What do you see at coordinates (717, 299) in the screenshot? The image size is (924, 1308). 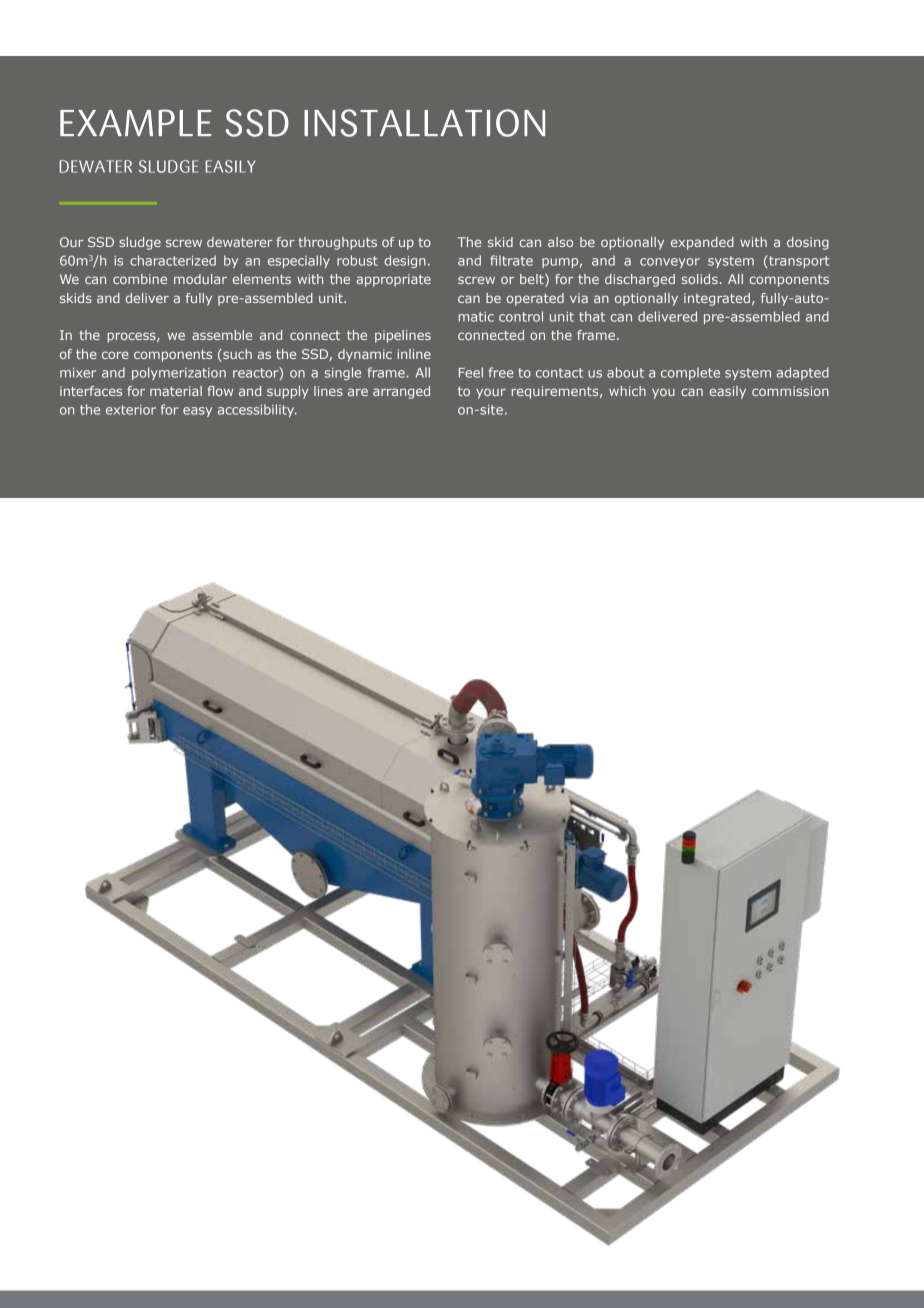 I see `integrated` at bounding box center [717, 299].
